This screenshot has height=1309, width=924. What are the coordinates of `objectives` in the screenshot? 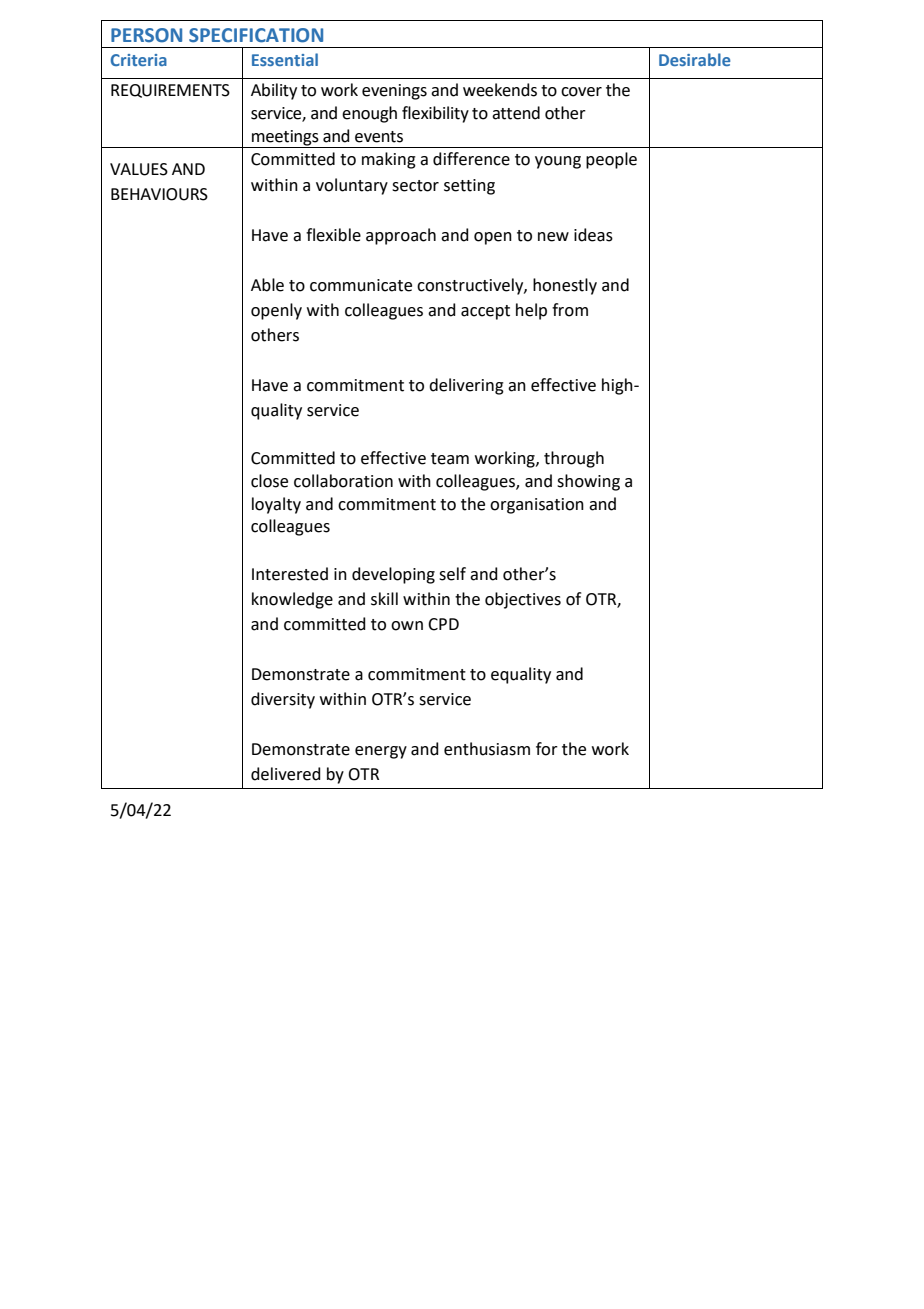 It's located at (523, 600).
